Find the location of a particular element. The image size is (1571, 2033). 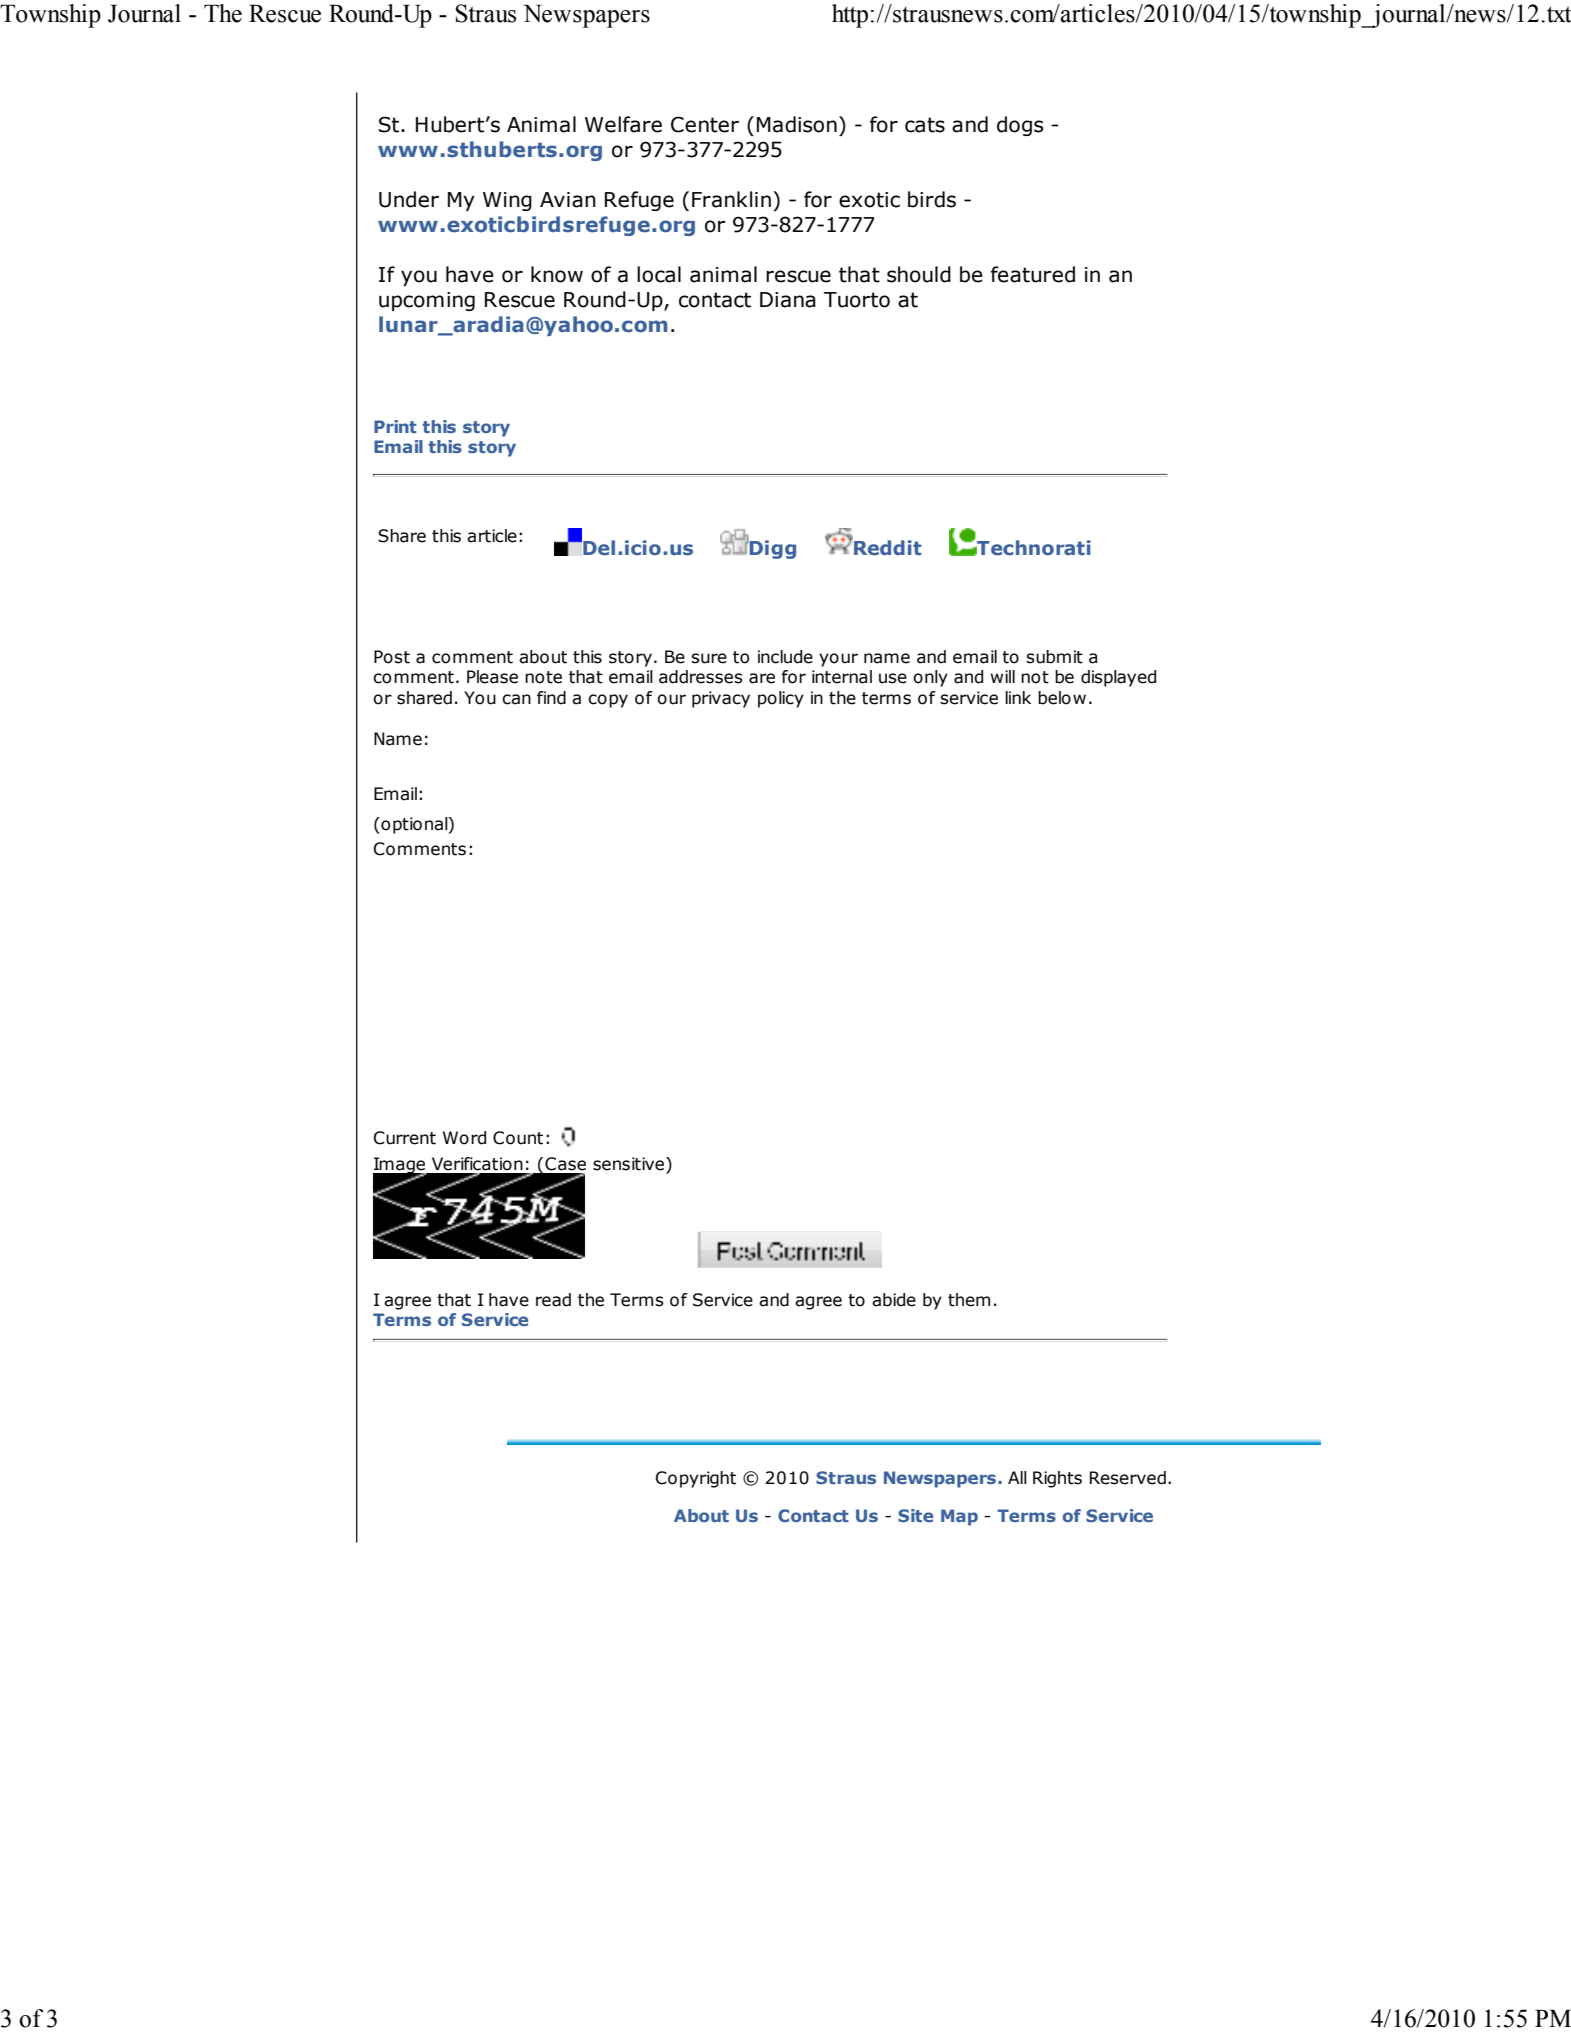

can is located at coordinates (516, 699).
